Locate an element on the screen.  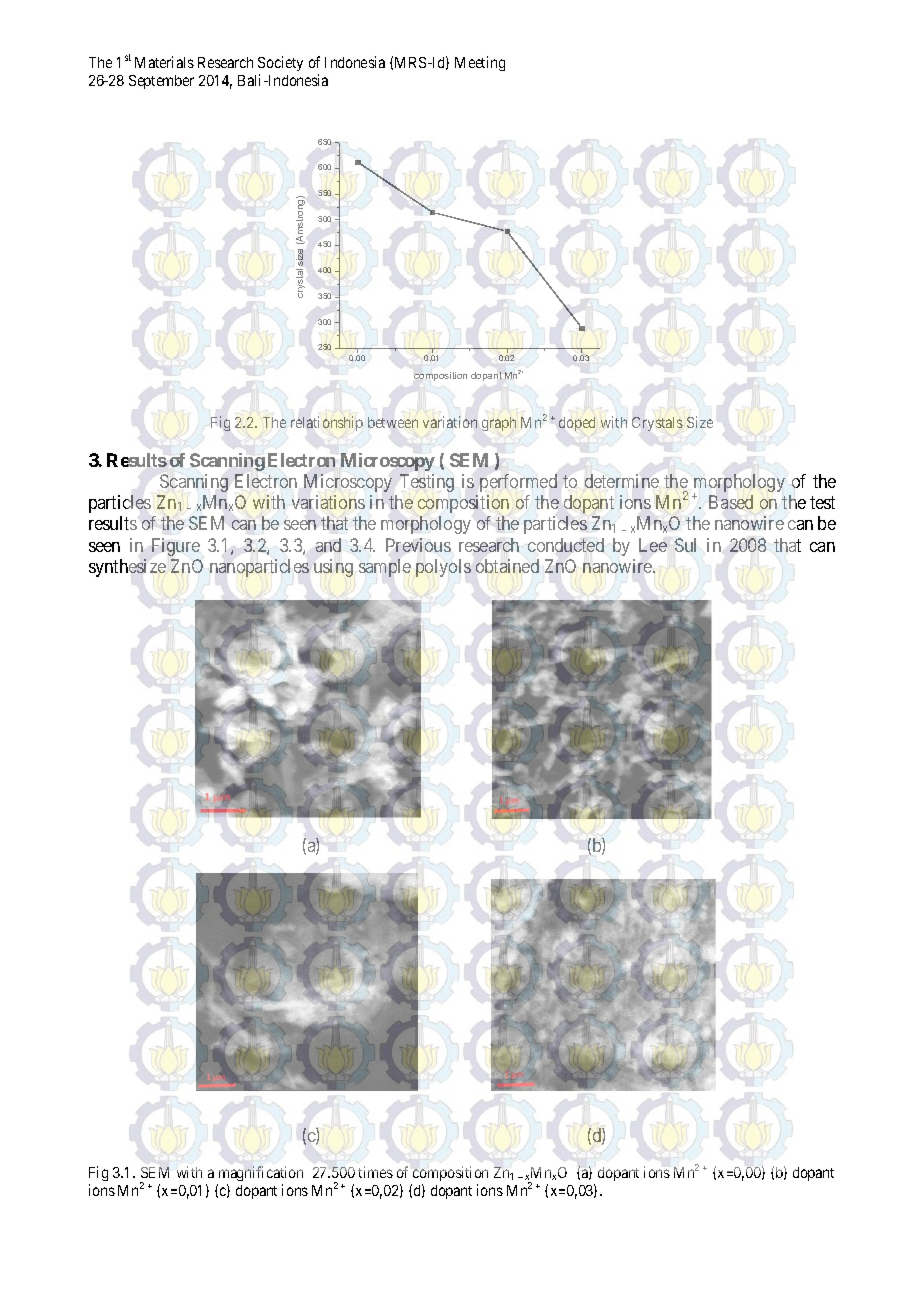
Meeting is located at coordinates (480, 63).
